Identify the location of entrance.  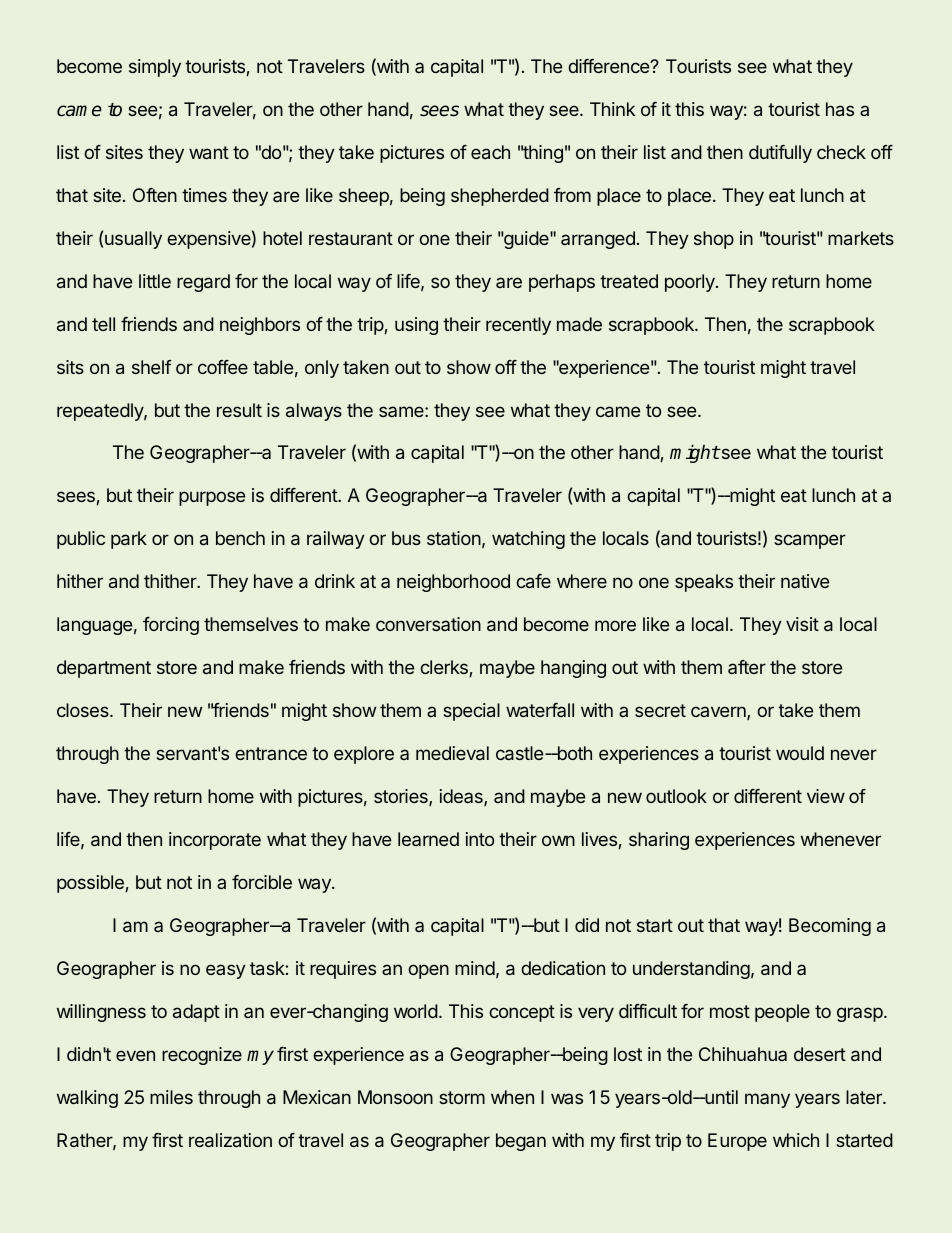
(271, 753).
